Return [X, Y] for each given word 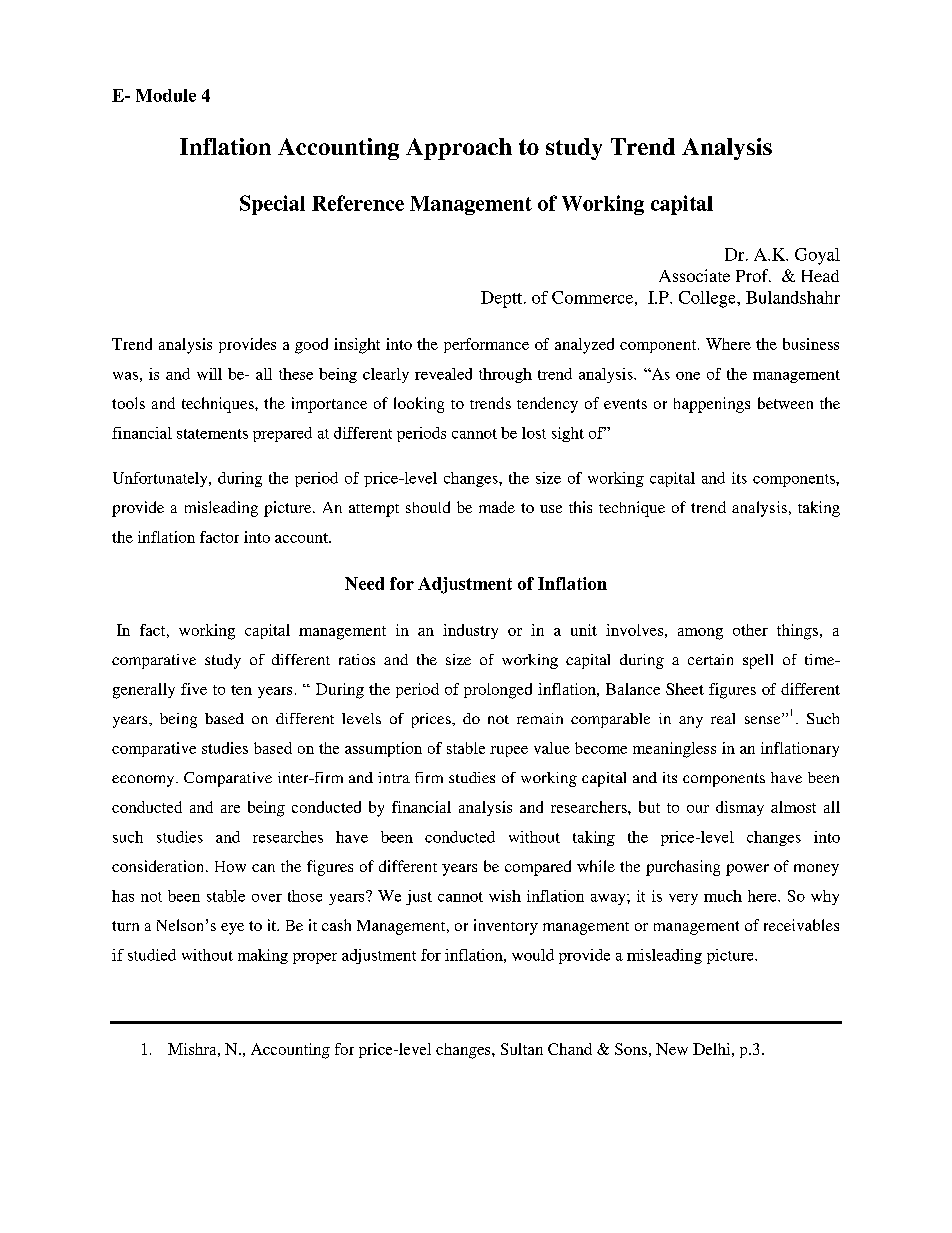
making [263, 956]
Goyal [817, 256]
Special [272, 205]
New [672, 1049]
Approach [459, 149]
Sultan [522, 1049]
